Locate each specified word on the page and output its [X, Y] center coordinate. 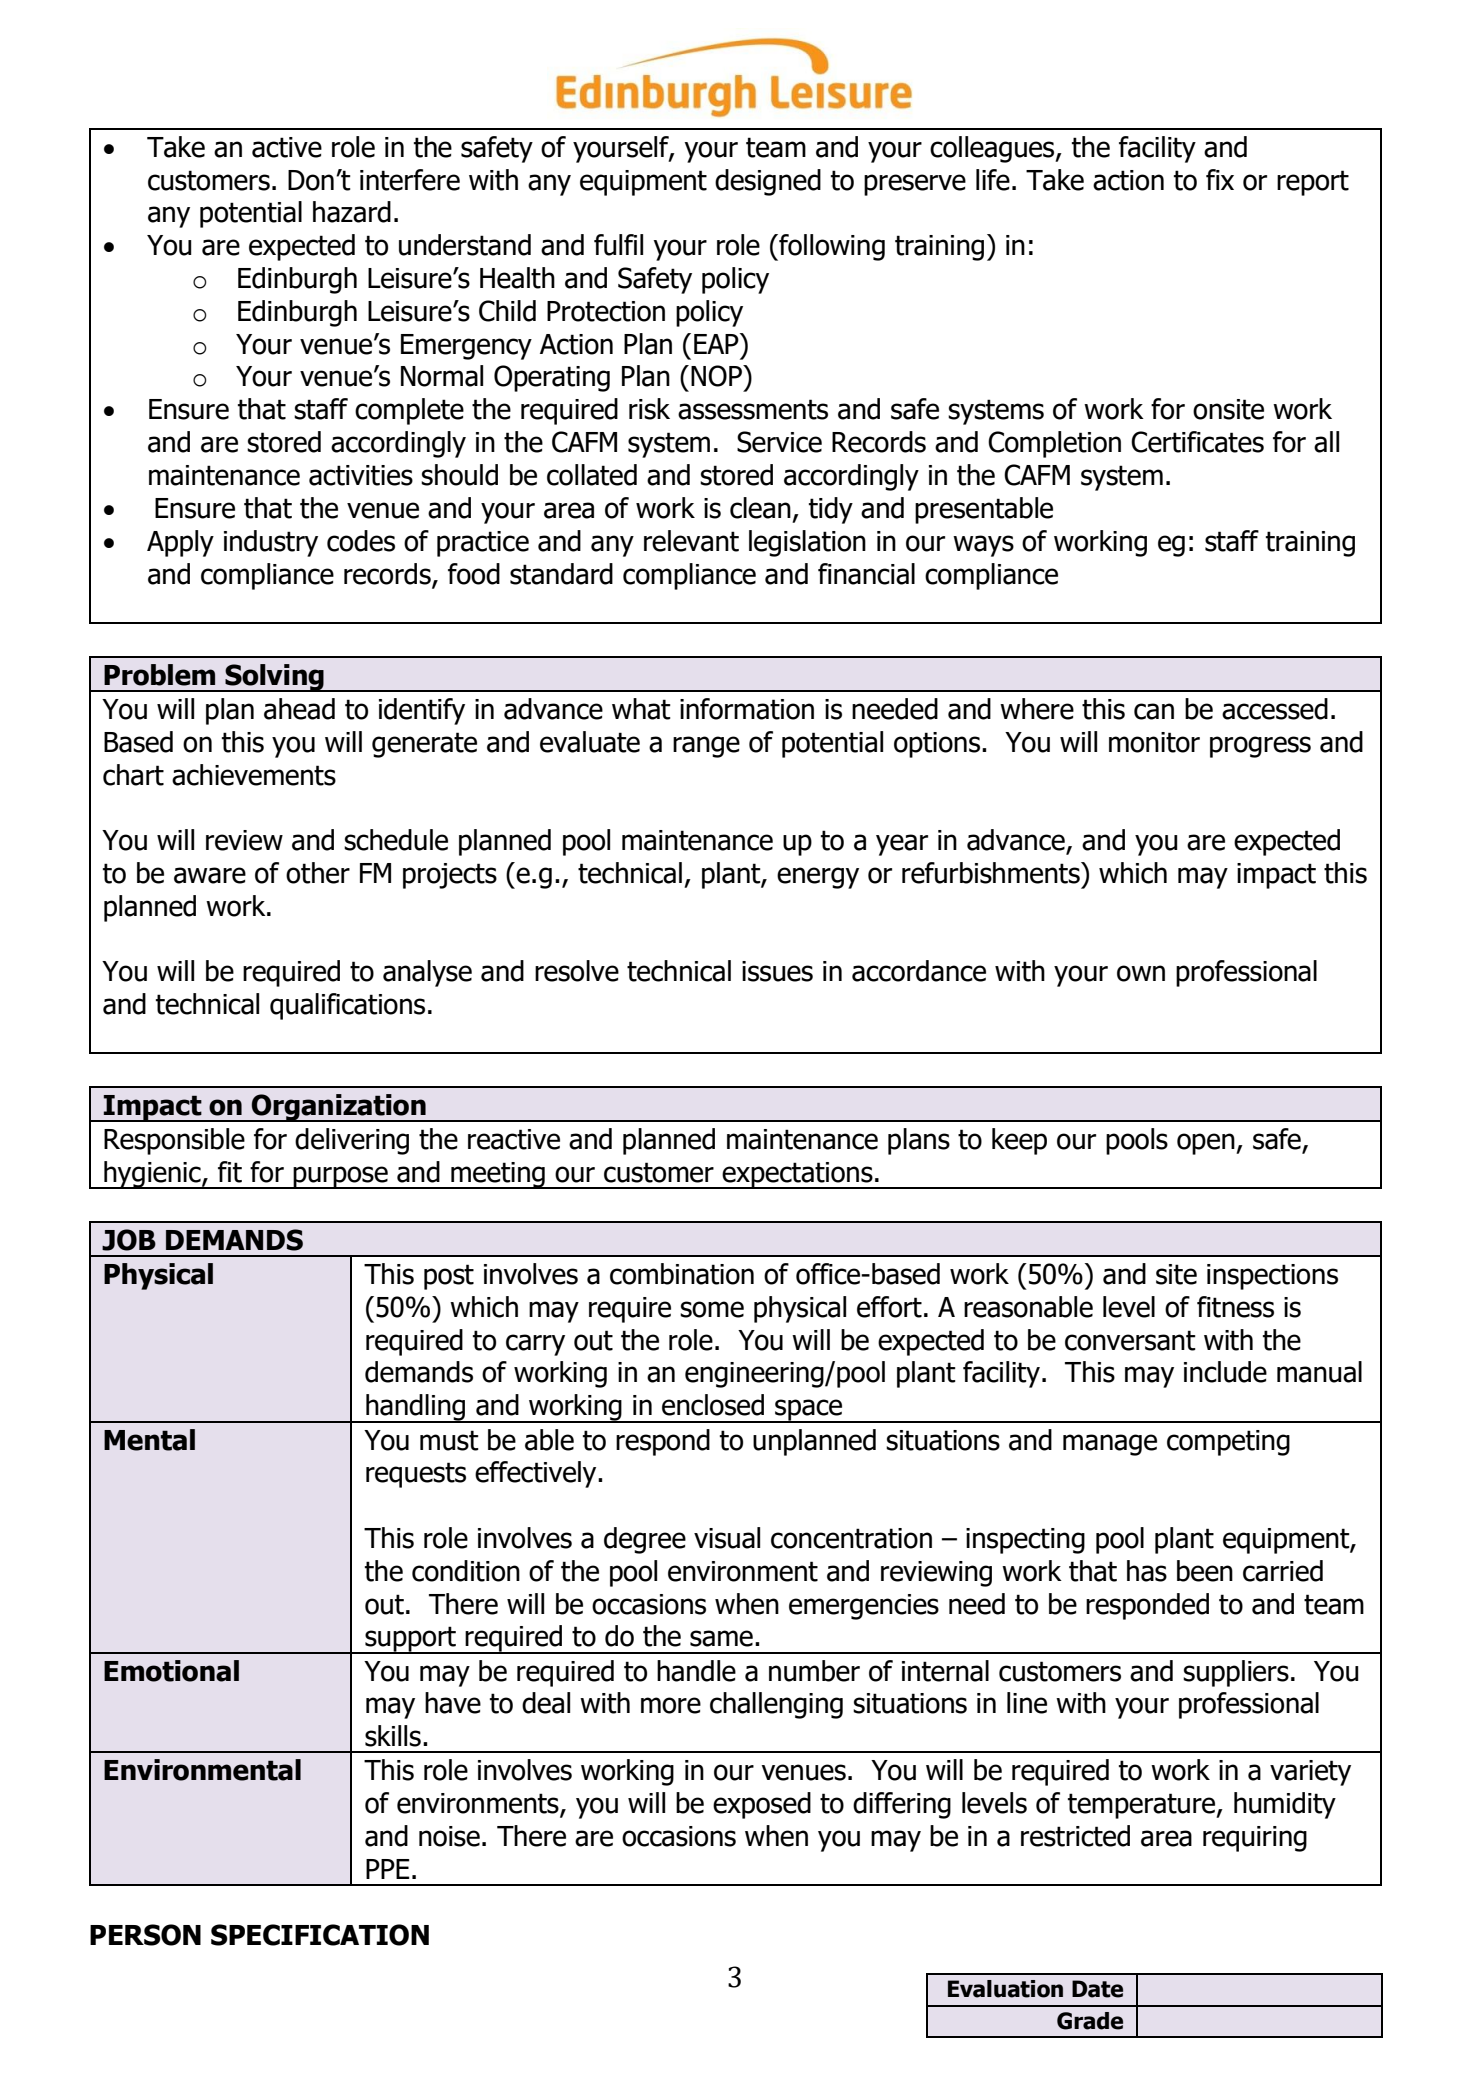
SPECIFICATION [320, 1935]
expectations [798, 1175]
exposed [762, 1805]
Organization [339, 1108]
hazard [352, 212]
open [1207, 1144]
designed [768, 182]
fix [1220, 179]
